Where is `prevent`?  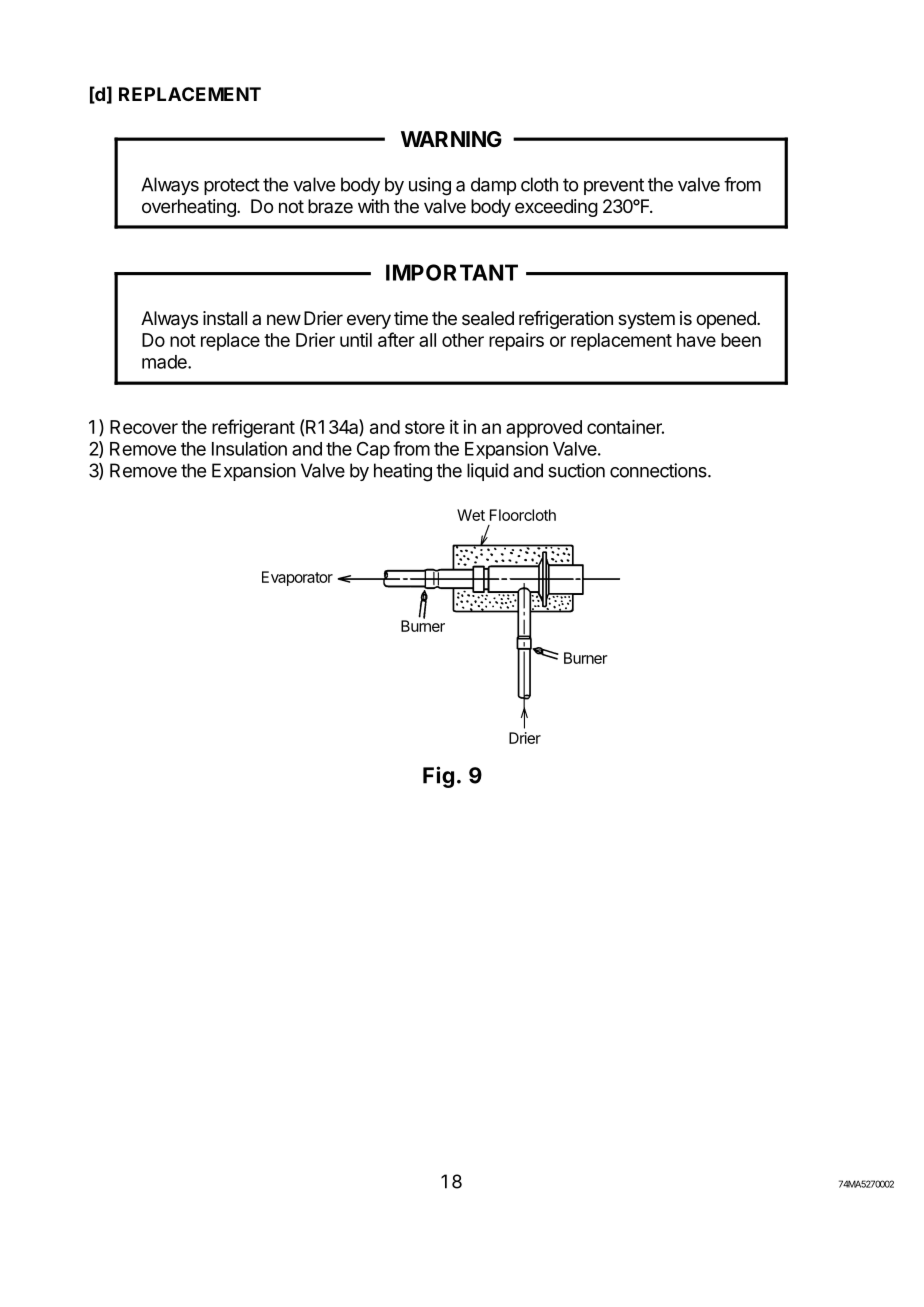
prevent is located at coordinates (614, 186).
